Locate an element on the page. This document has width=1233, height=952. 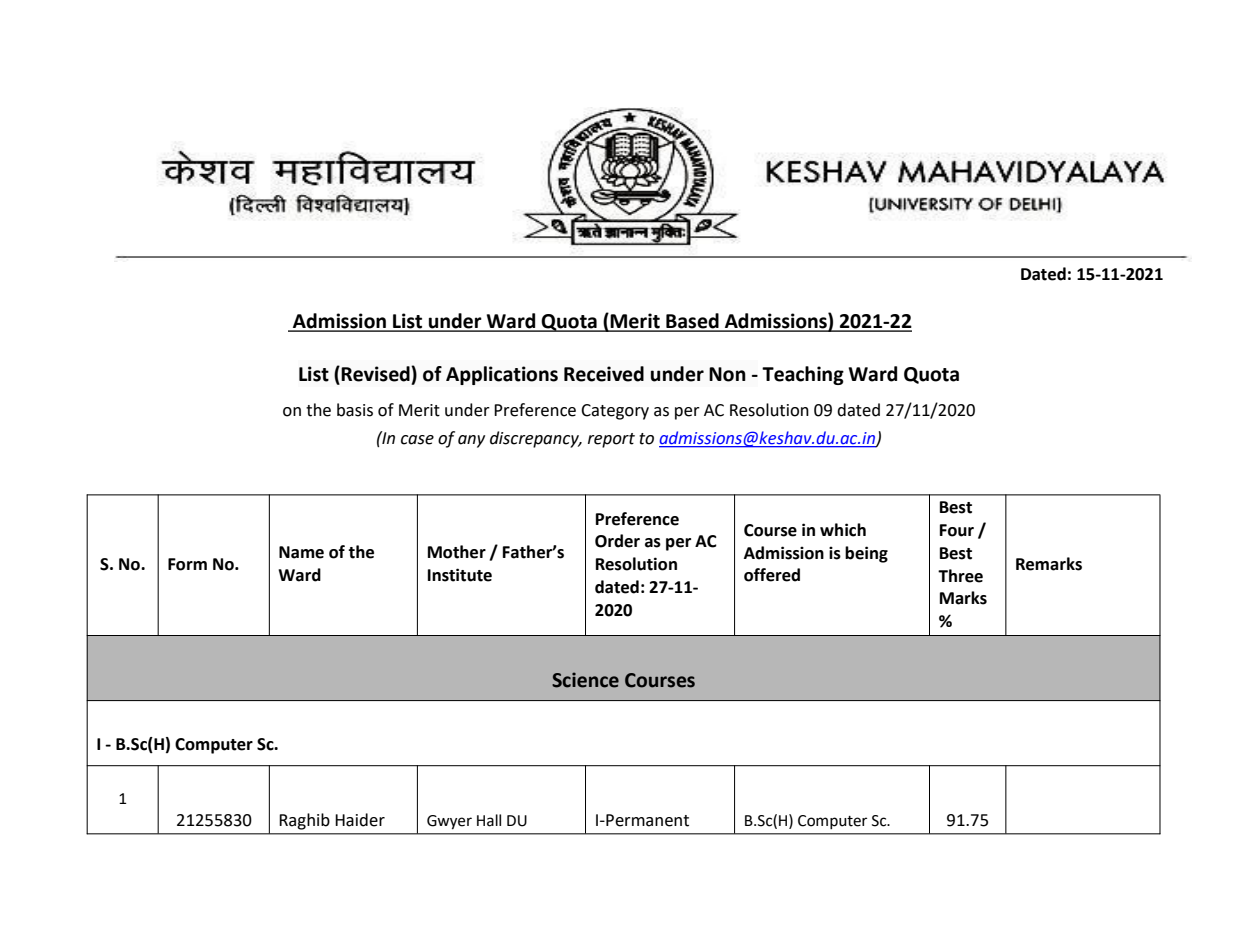
being is located at coordinates (866, 554).
